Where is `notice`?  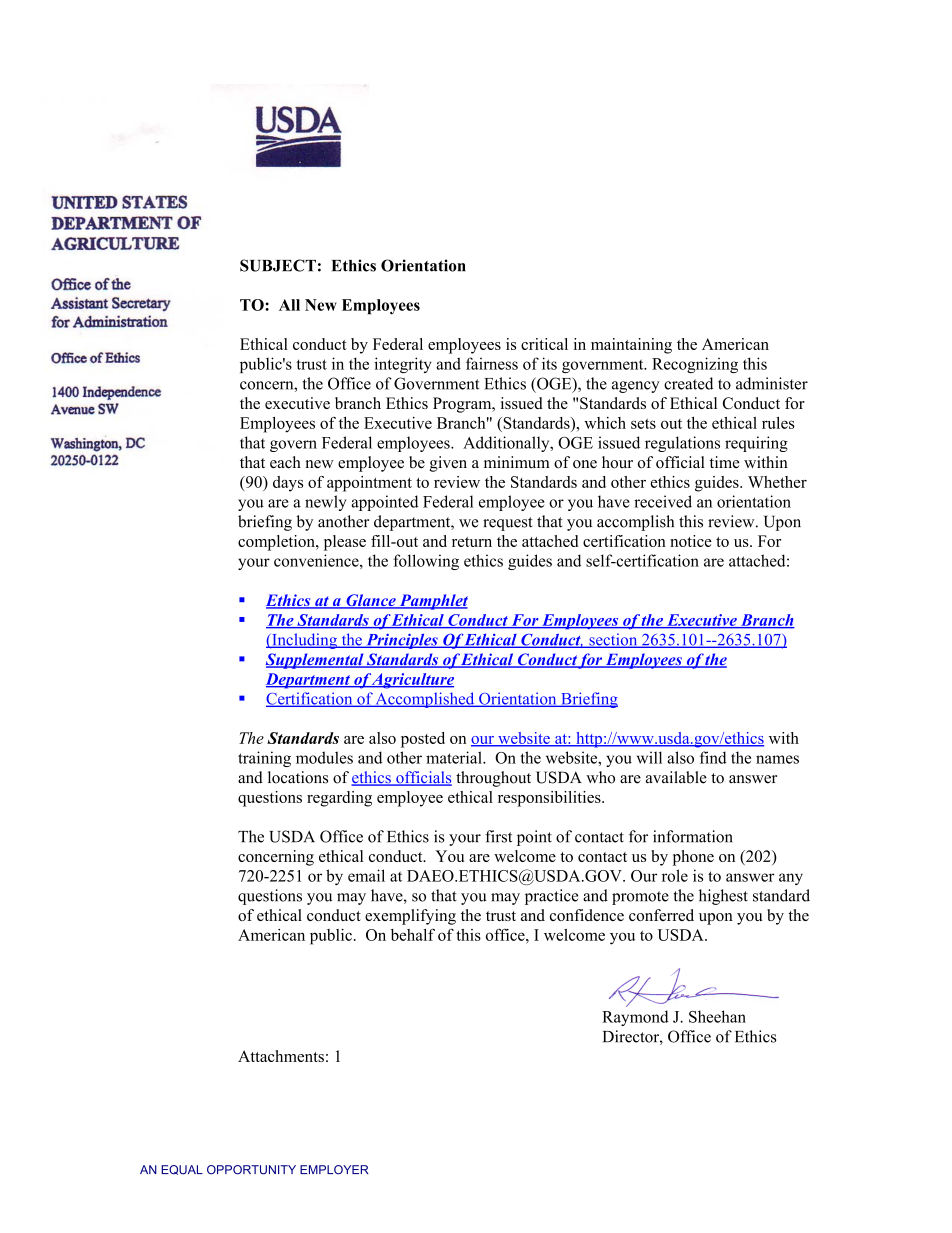 notice is located at coordinates (691, 541).
